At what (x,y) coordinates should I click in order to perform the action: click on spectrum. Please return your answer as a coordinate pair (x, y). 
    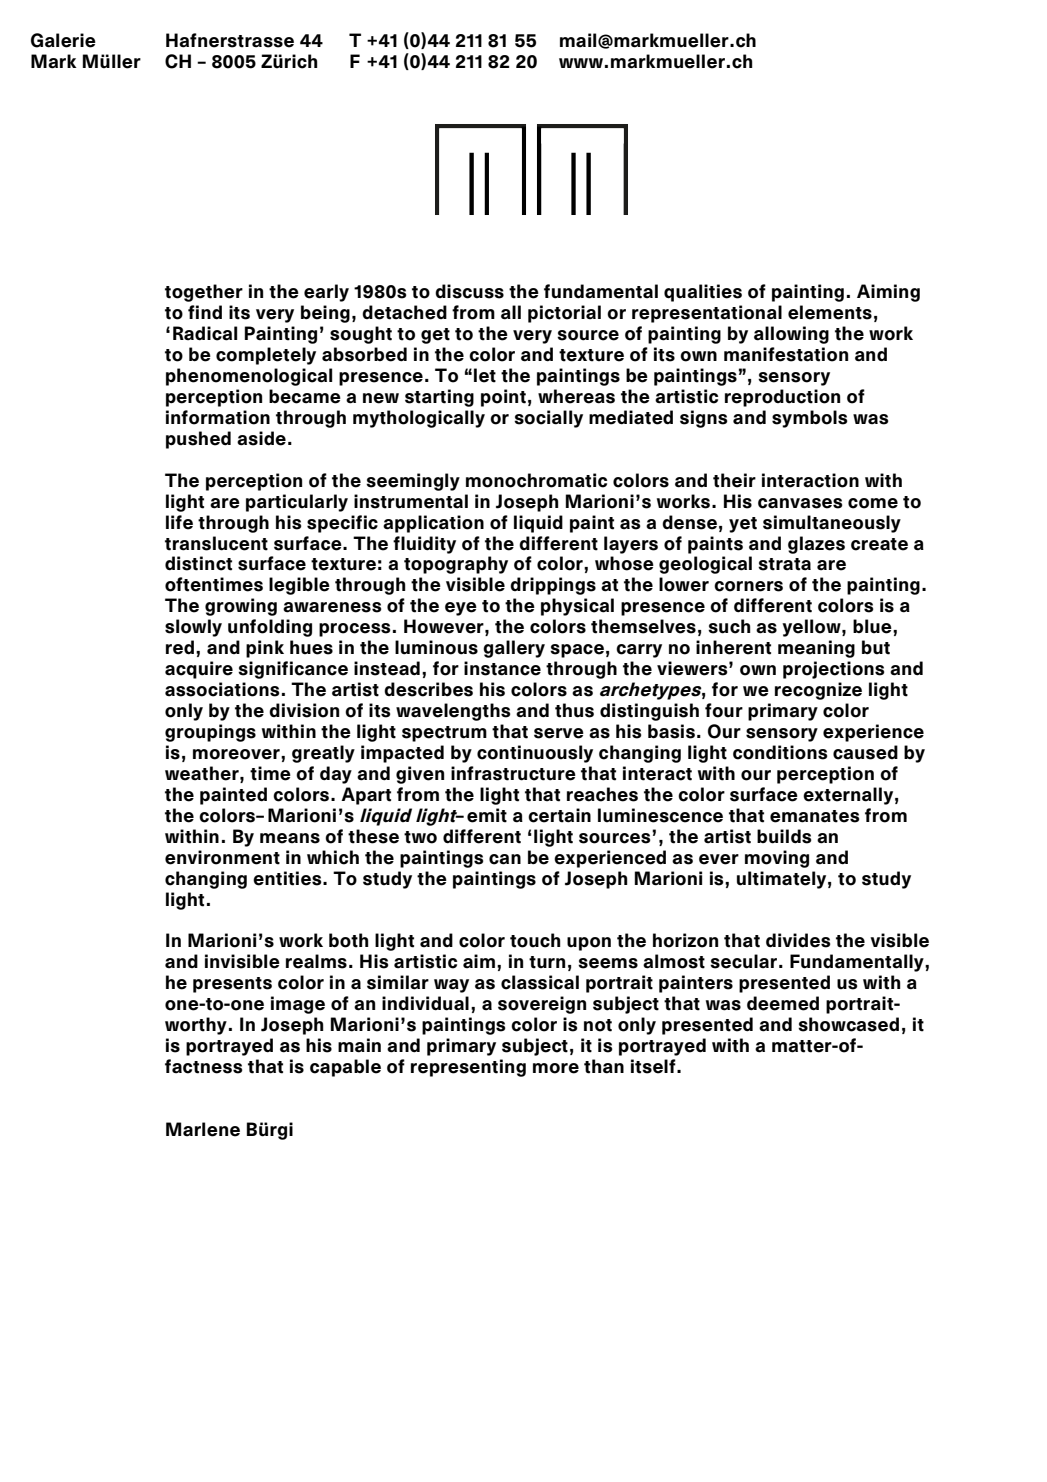
    Looking at the image, I should click on (444, 734).
